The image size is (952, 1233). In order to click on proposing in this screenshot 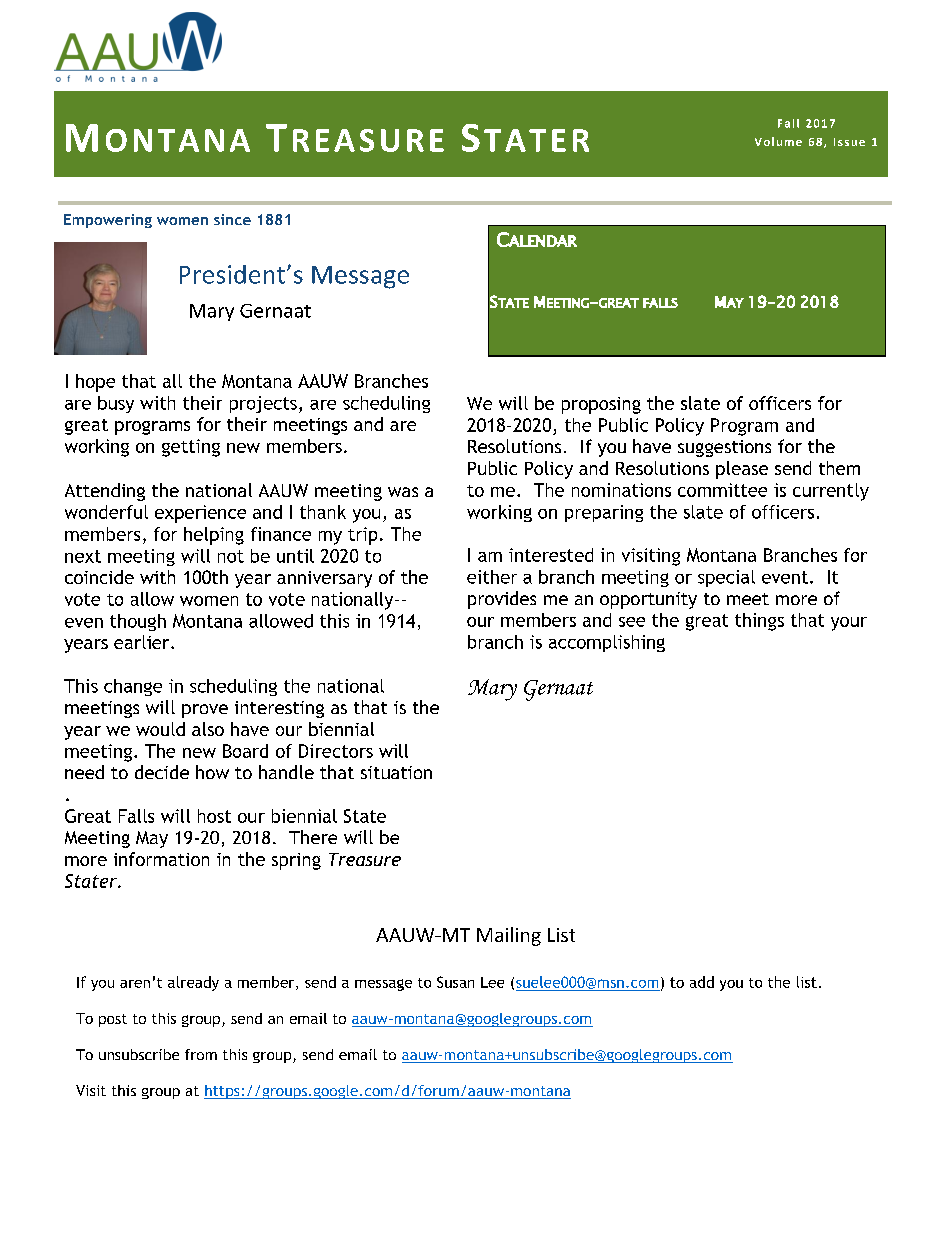, I will do `click(601, 405)`.
